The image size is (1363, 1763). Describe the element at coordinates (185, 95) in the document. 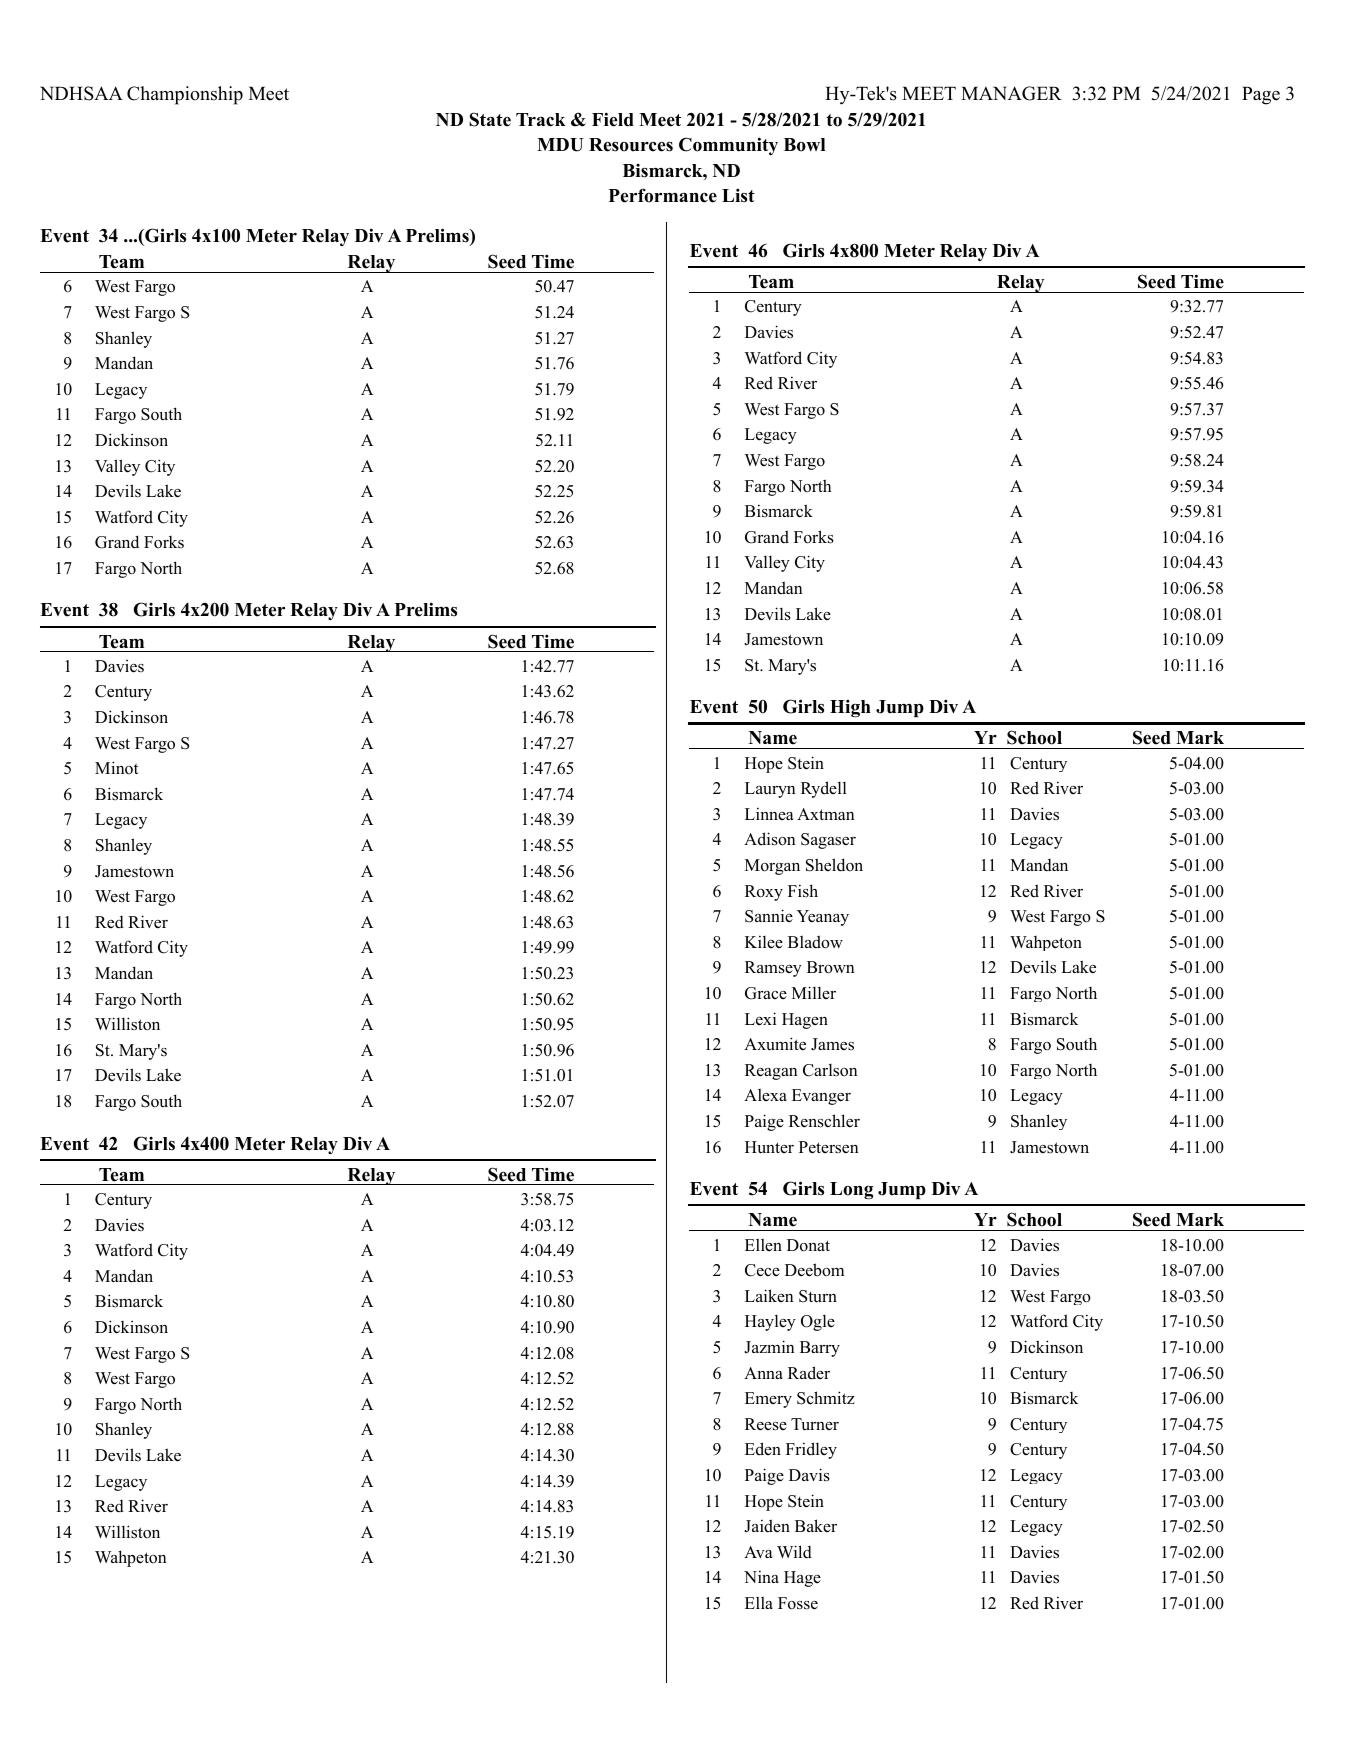

I see `Championship` at that location.
